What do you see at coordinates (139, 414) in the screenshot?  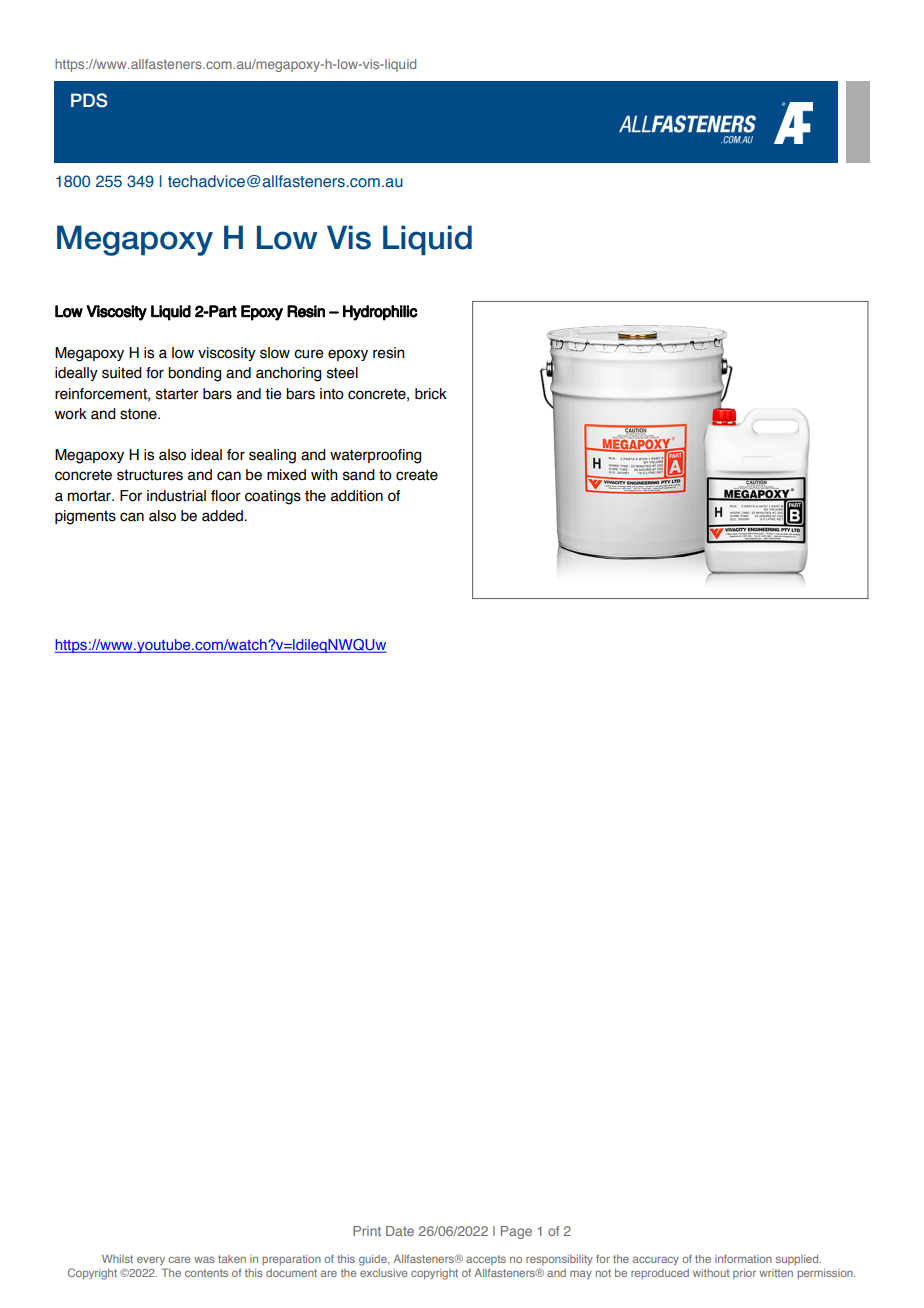 I see `stone` at bounding box center [139, 414].
